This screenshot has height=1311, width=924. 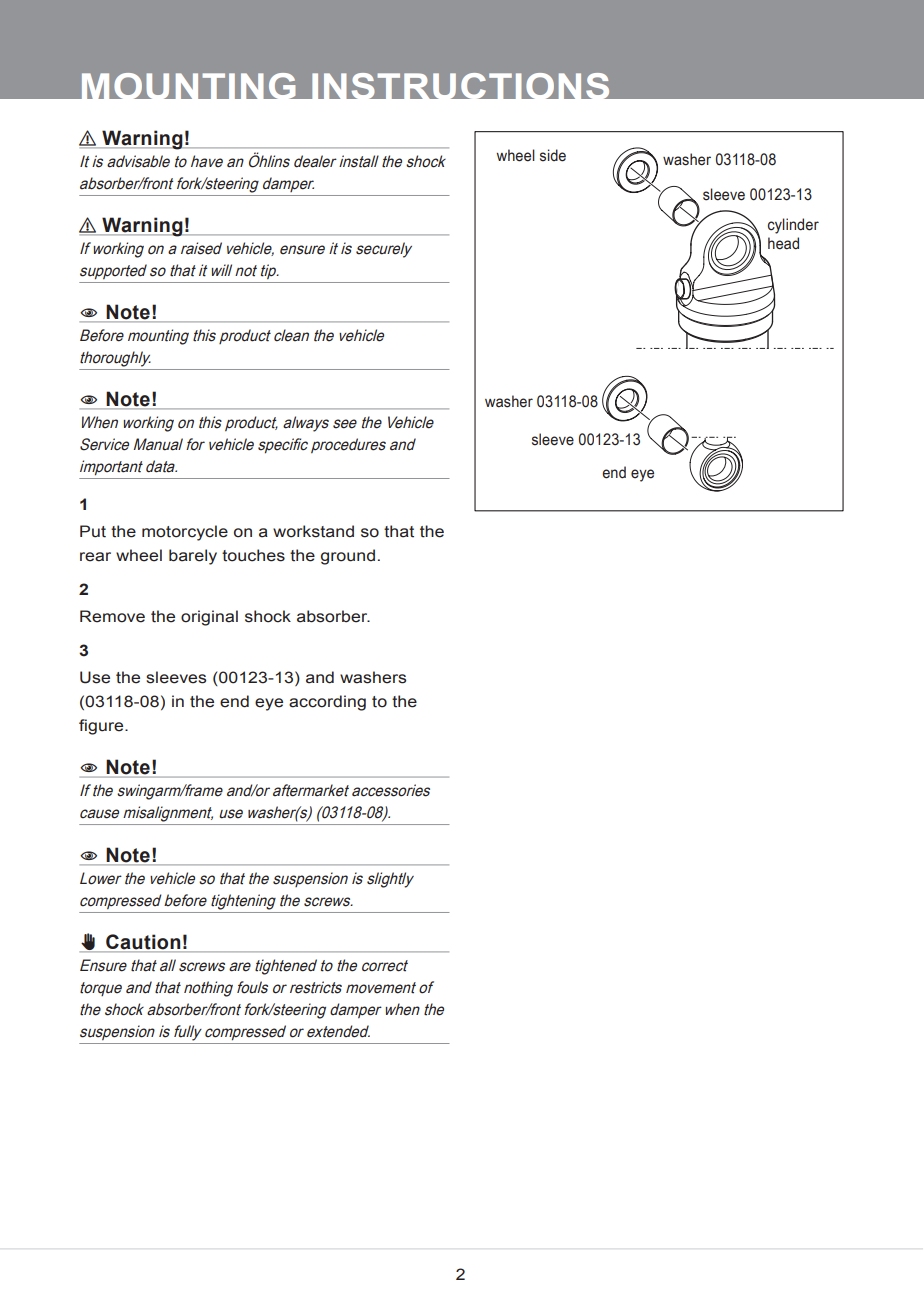 I want to click on figure, so click(x=102, y=727).
